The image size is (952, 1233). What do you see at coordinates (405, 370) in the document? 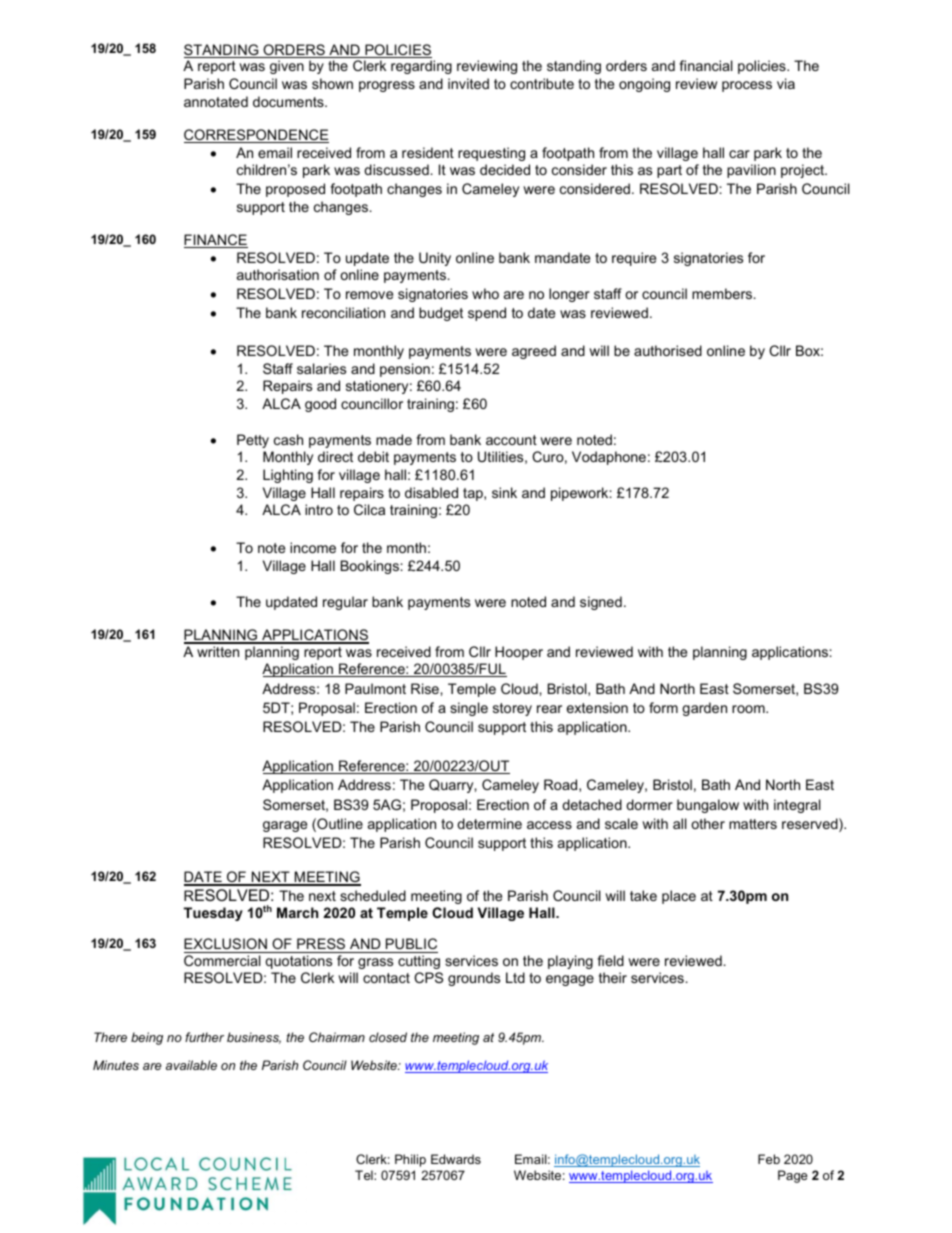
I see `pension` at bounding box center [405, 370].
